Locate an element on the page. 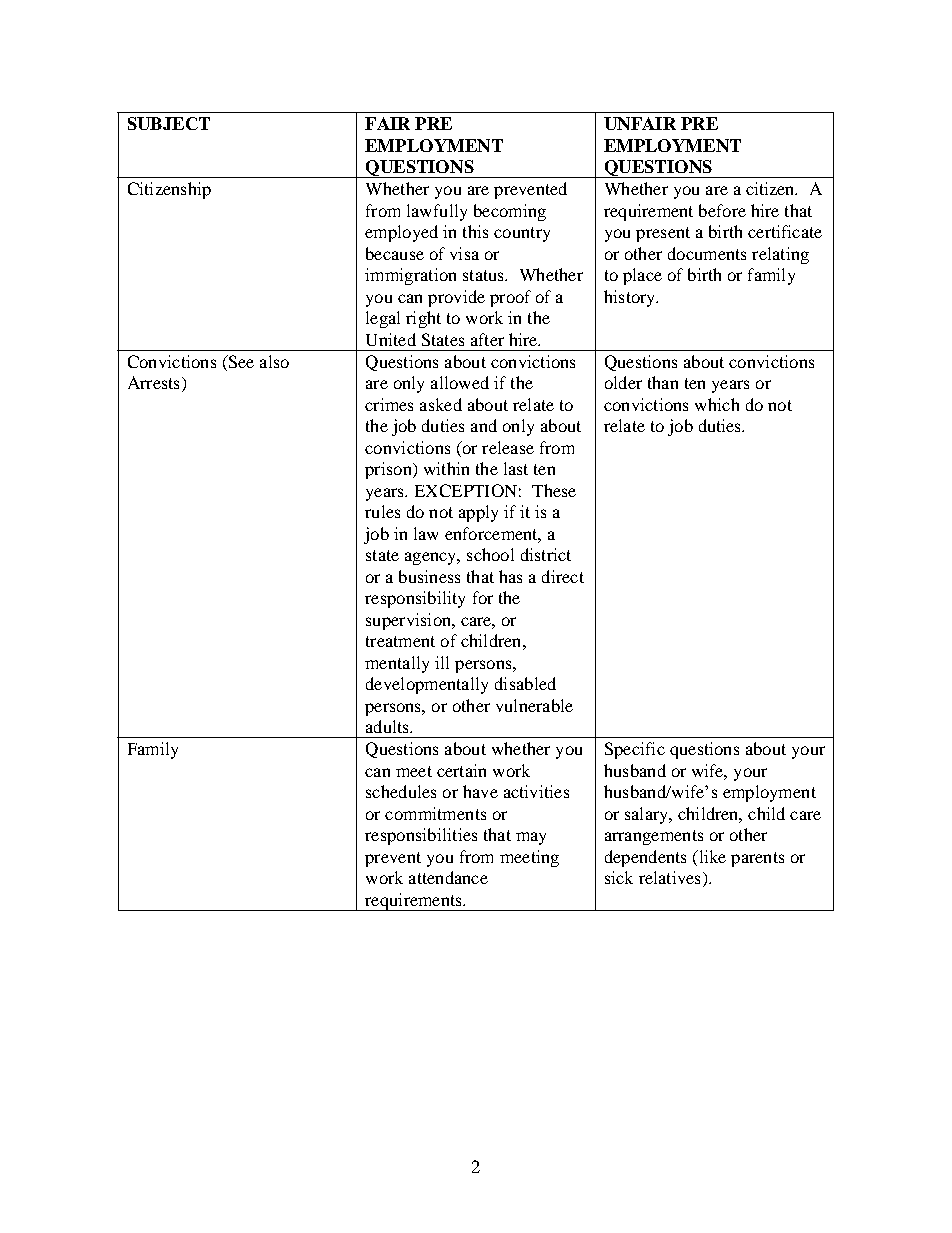 This document has height=1233, width=952. lawfully is located at coordinates (437, 212).
